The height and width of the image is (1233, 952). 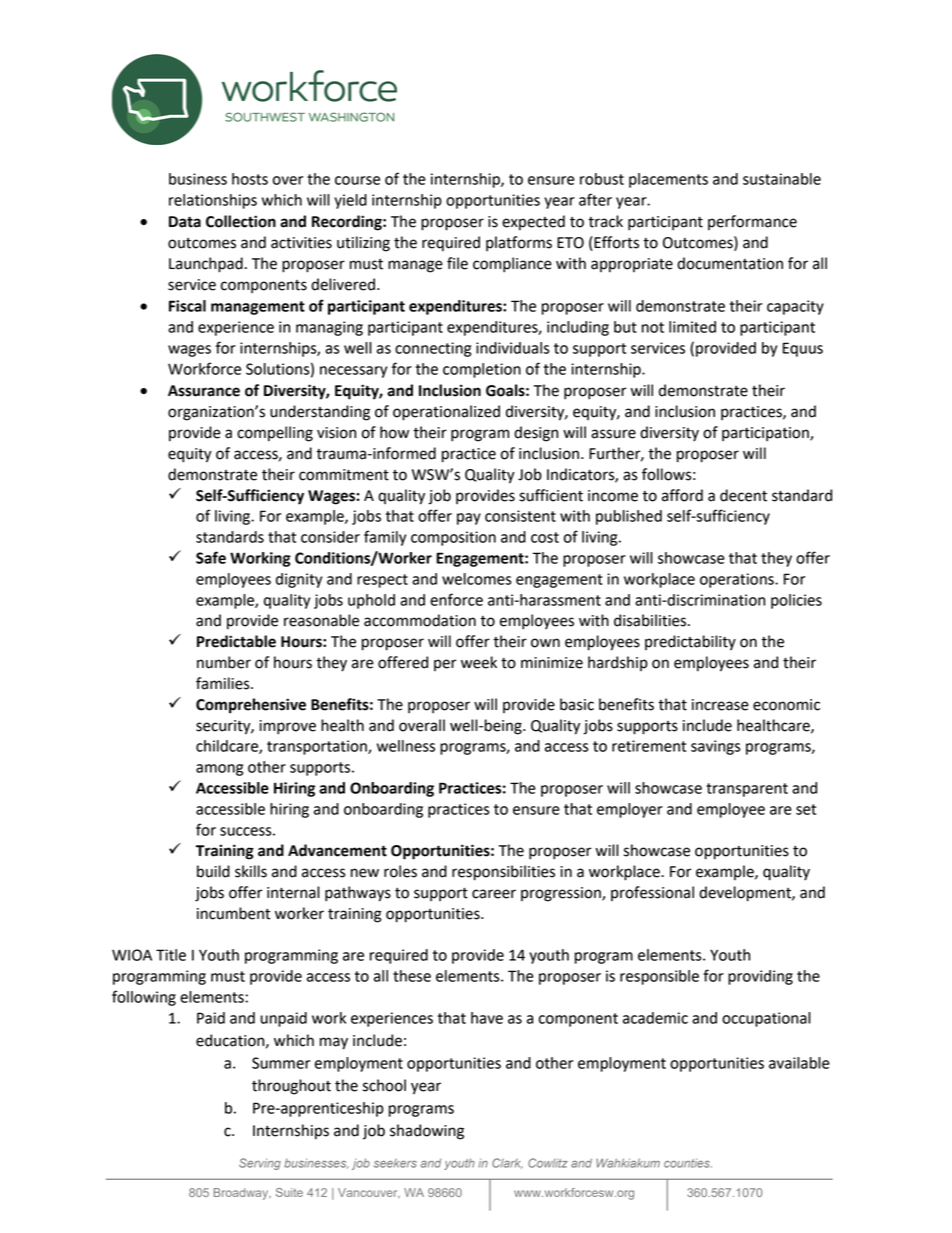 What do you see at coordinates (479, 662) in the image?
I see `week` at bounding box center [479, 662].
